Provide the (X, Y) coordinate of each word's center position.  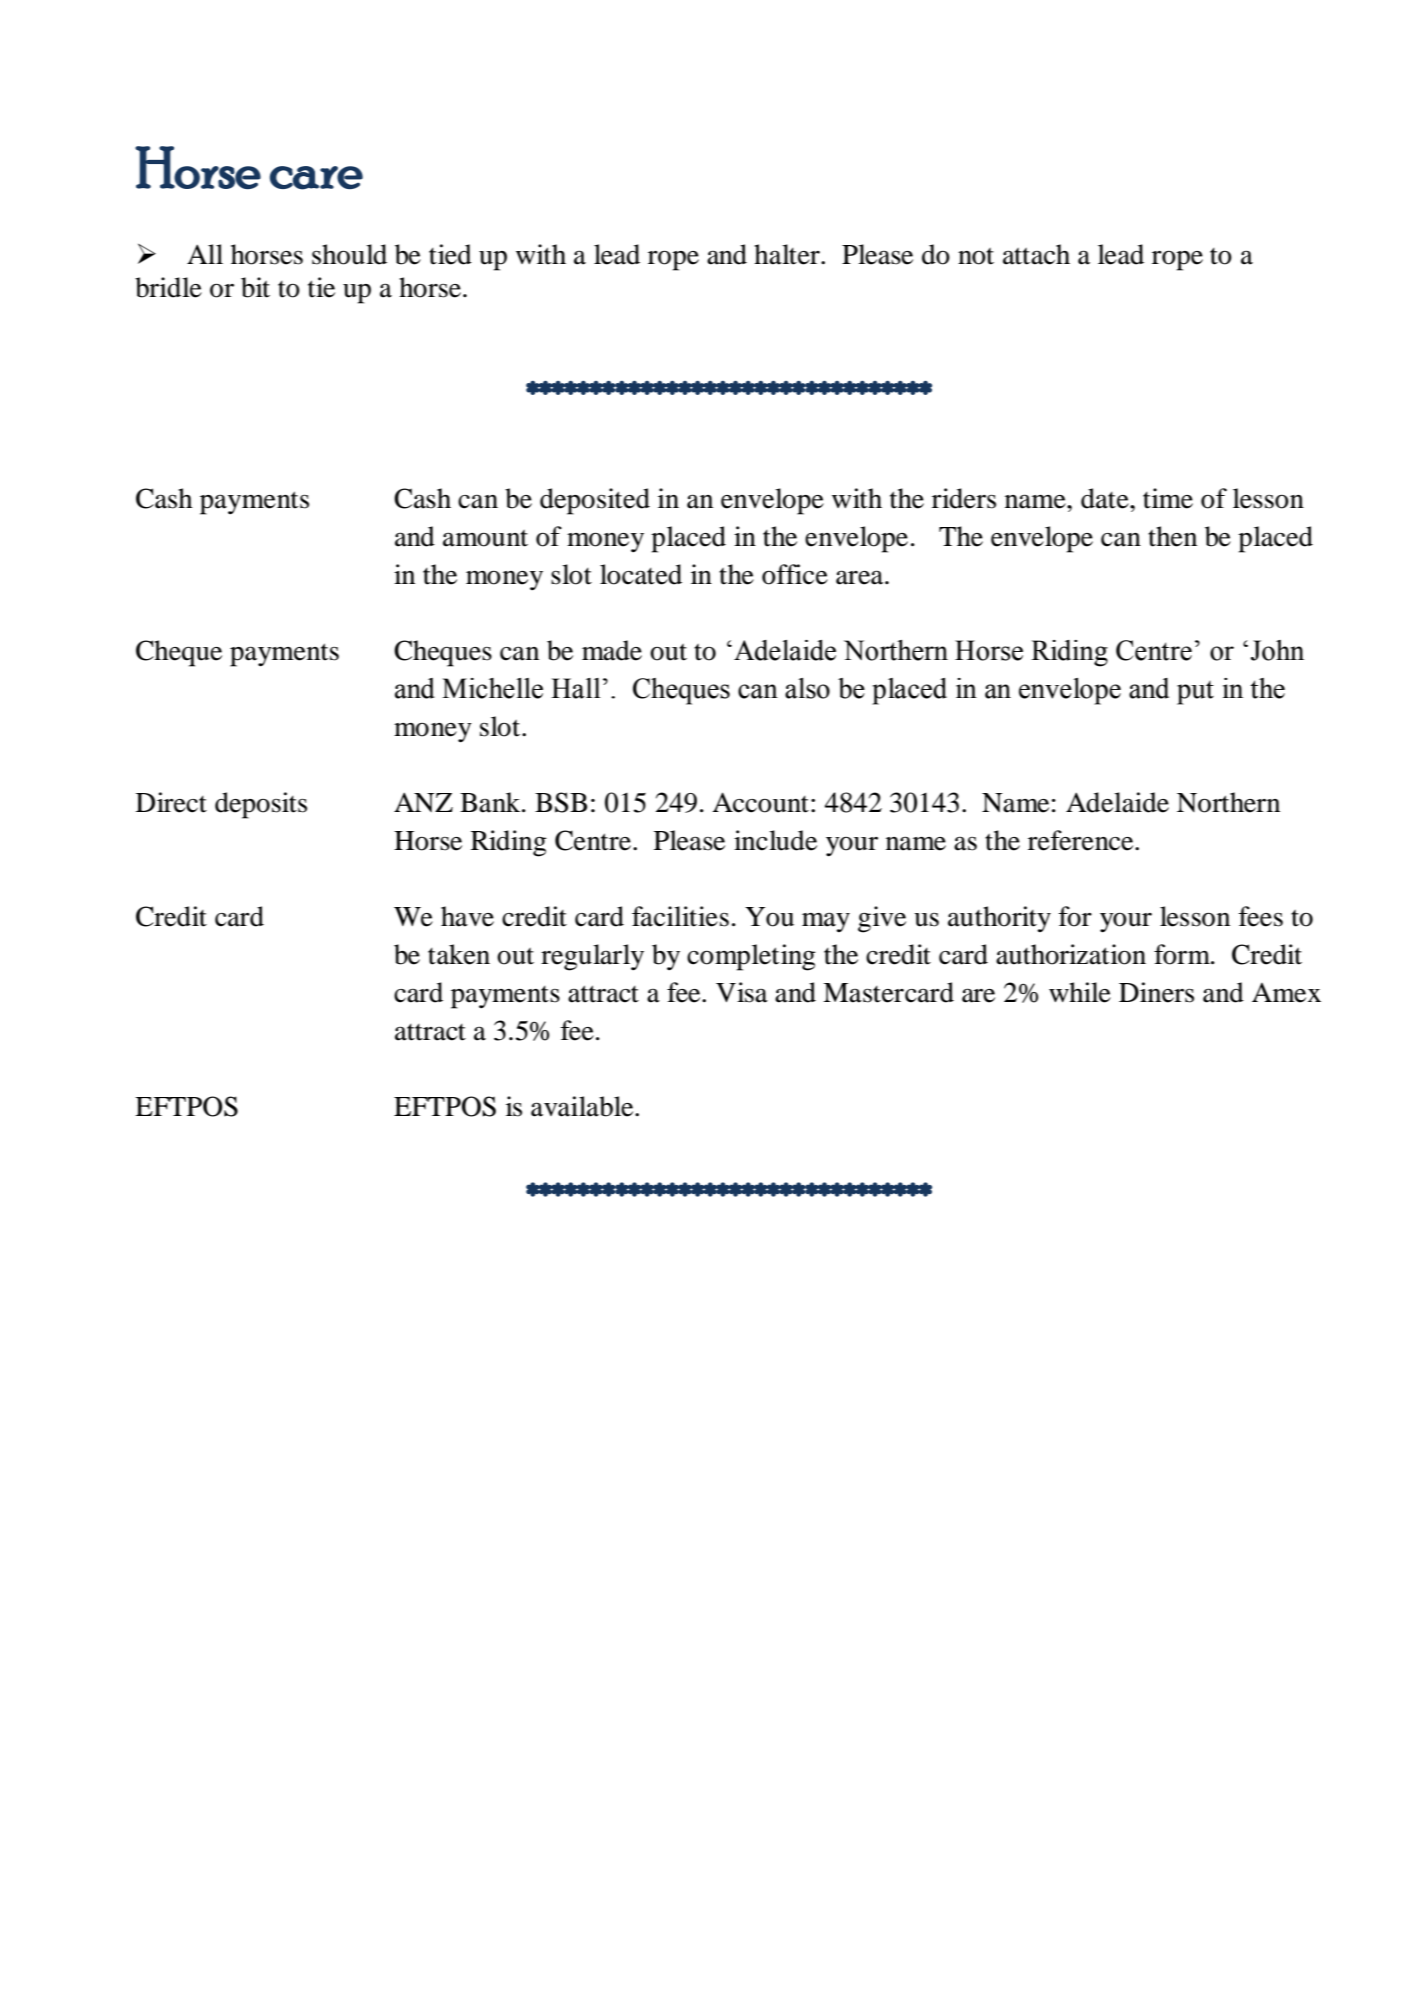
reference (1082, 840)
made (612, 650)
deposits (261, 805)
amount (485, 538)
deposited (595, 501)
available (583, 1106)
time (1168, 498)
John (1277, 650)
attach (1036, 254)
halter (788, 254)
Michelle (492, 688)
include (775, 840)
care (316, 178)
